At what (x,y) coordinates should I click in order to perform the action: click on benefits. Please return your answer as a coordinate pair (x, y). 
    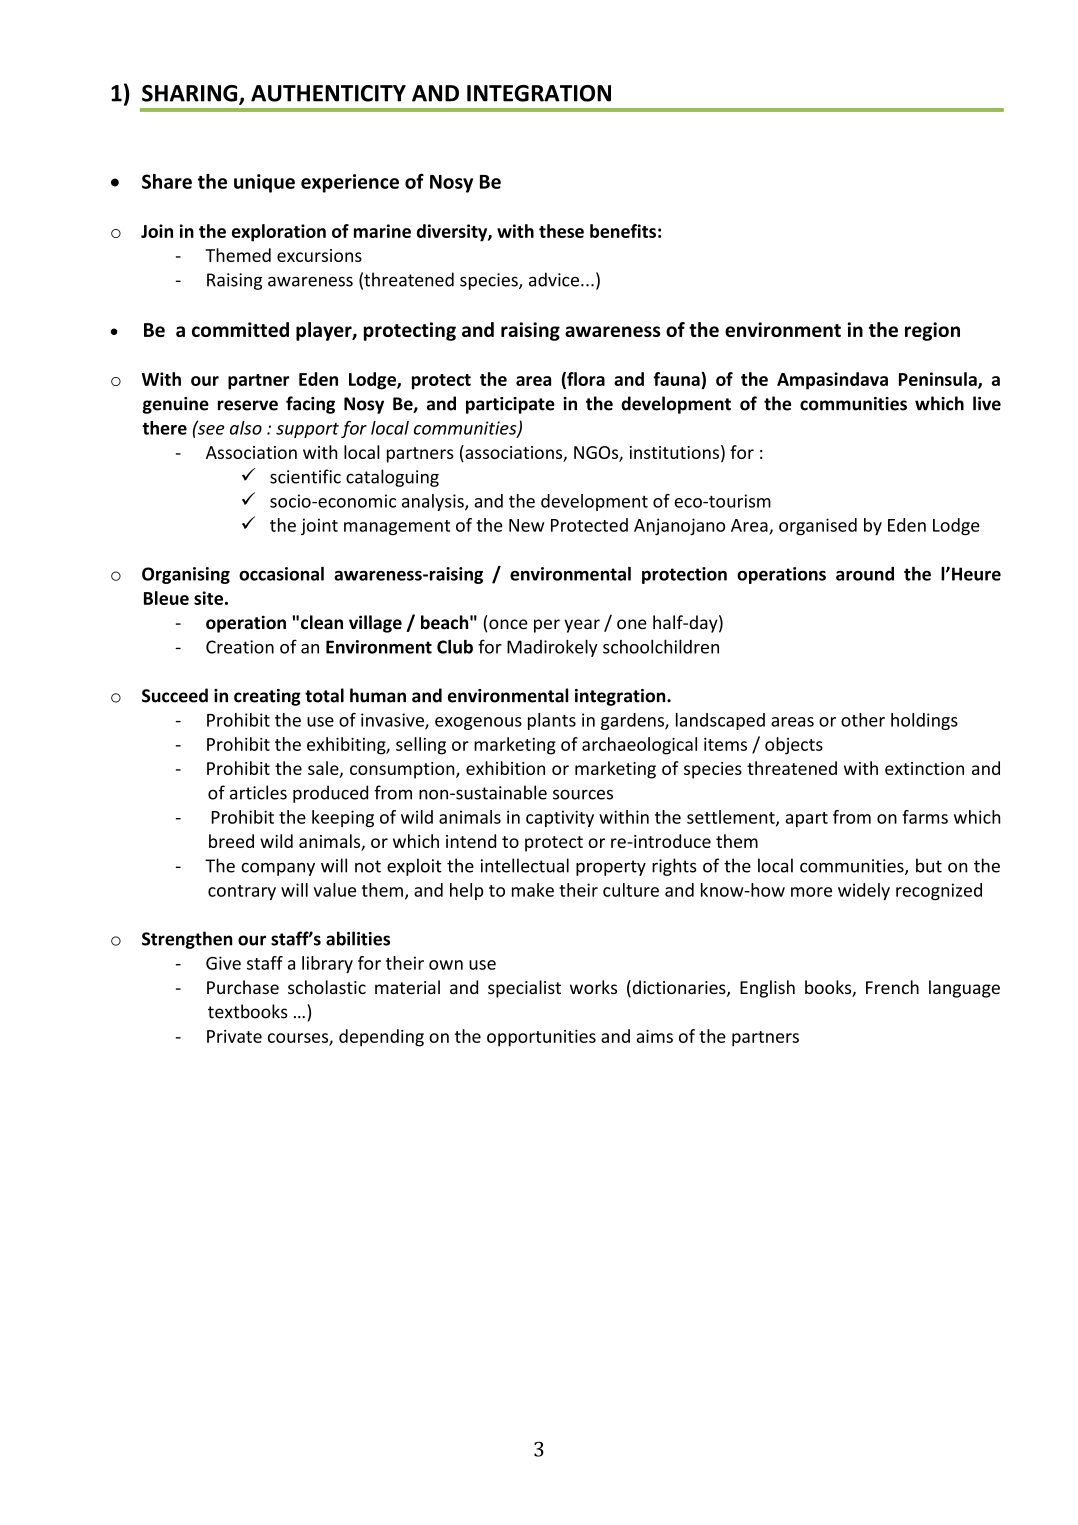
    Looking at the image, I should click on (623, 231).
